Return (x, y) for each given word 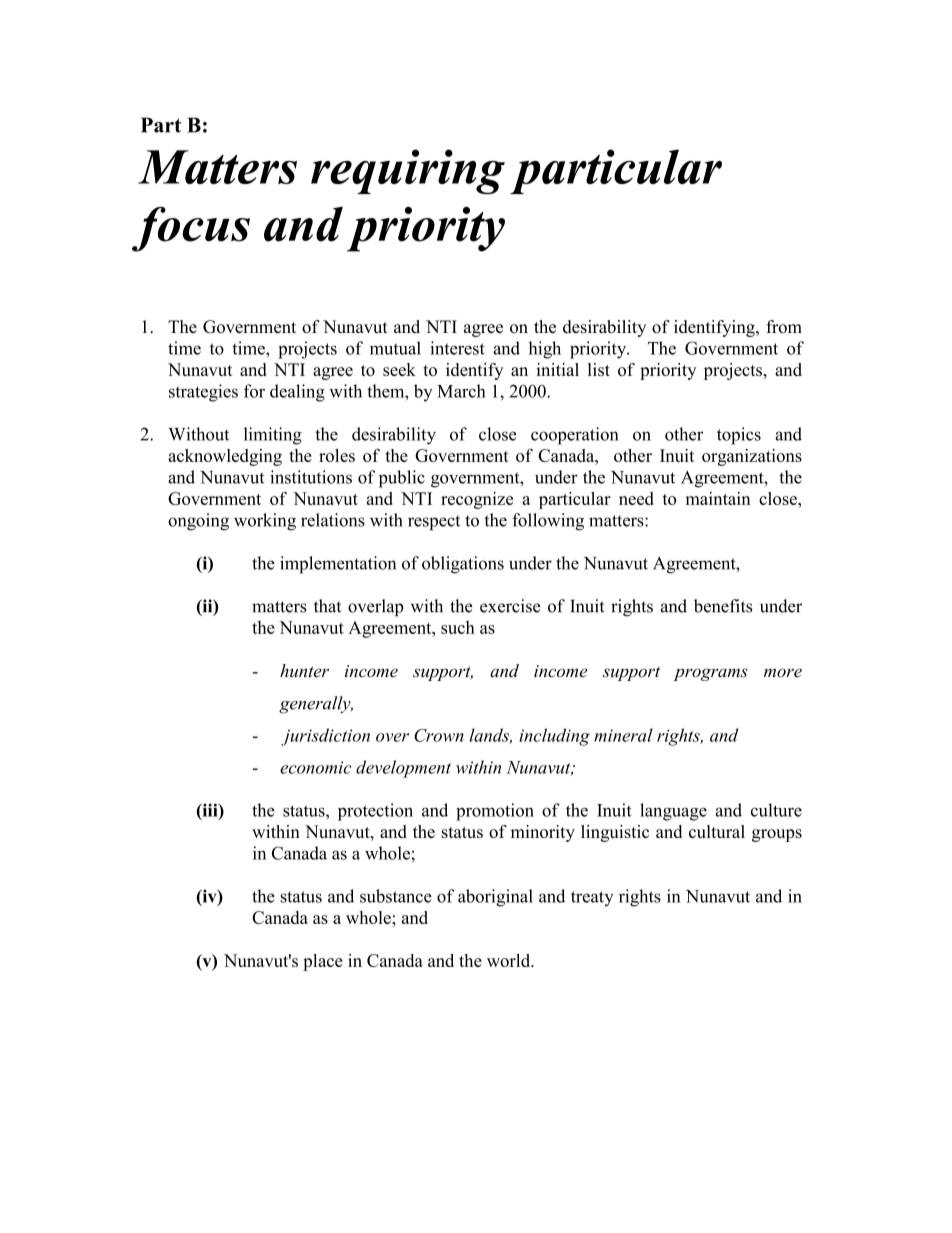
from (784, 326)
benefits (723, 606)
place (322, 962)
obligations (463, 565)
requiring (408, 172)
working (265, 522)
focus (191, 229)
